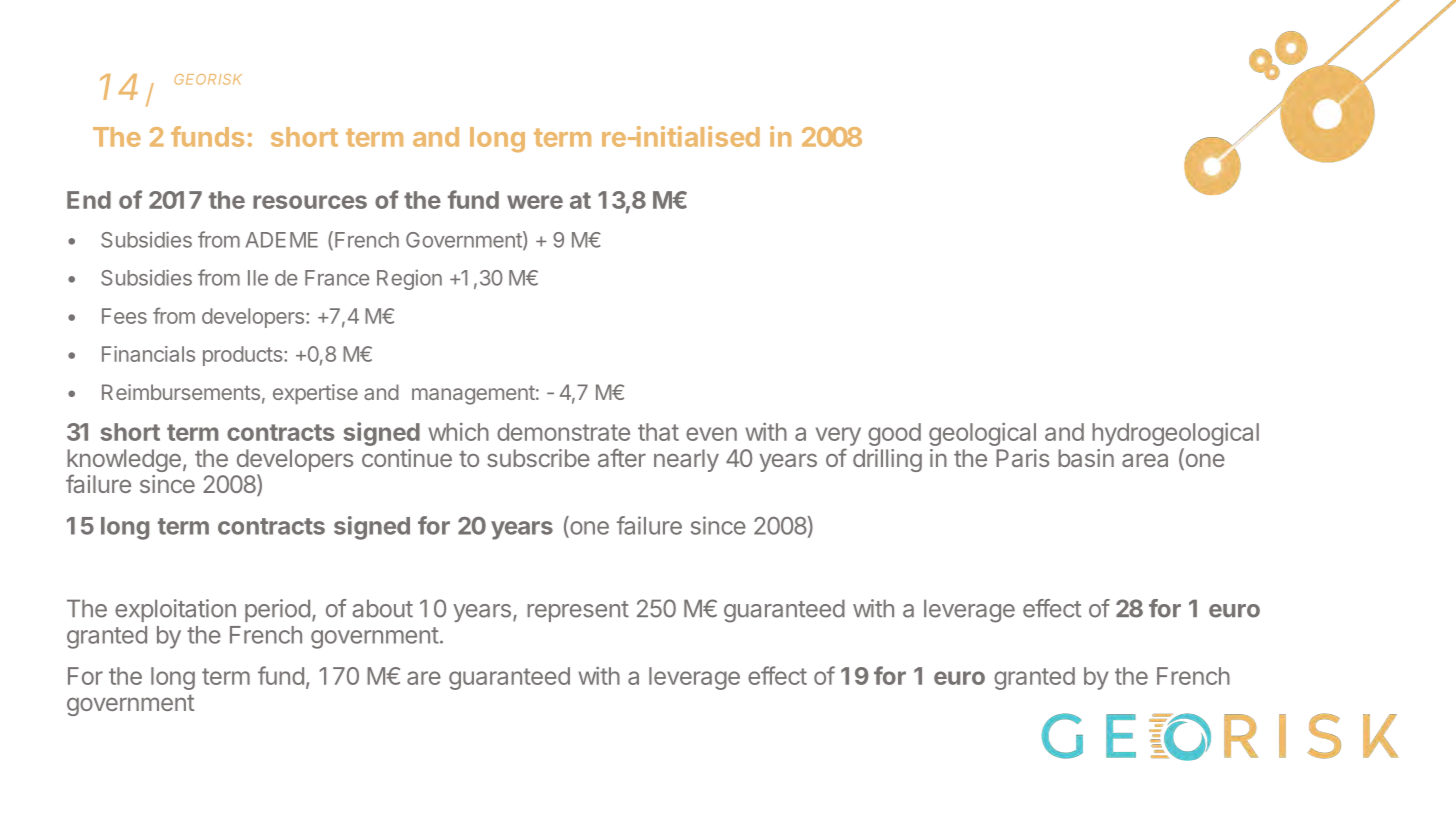 This image has width=1456, height=819. What do you see at coordinates (1022, 458) in the image?
I see `Paris` at bounding box center [1022, 458].
